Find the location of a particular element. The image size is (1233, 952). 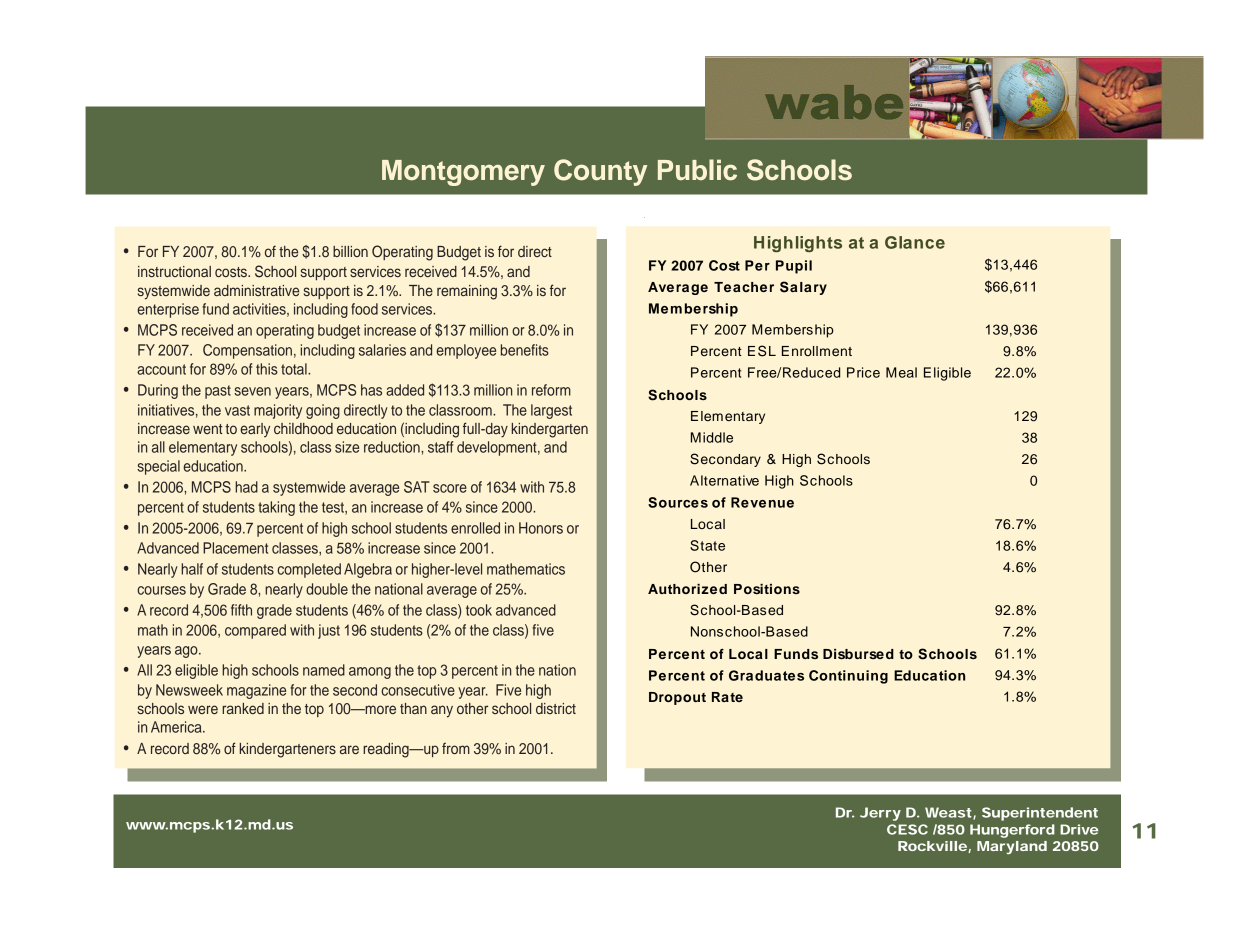

Alternative is located at coordinates (724, 480).
